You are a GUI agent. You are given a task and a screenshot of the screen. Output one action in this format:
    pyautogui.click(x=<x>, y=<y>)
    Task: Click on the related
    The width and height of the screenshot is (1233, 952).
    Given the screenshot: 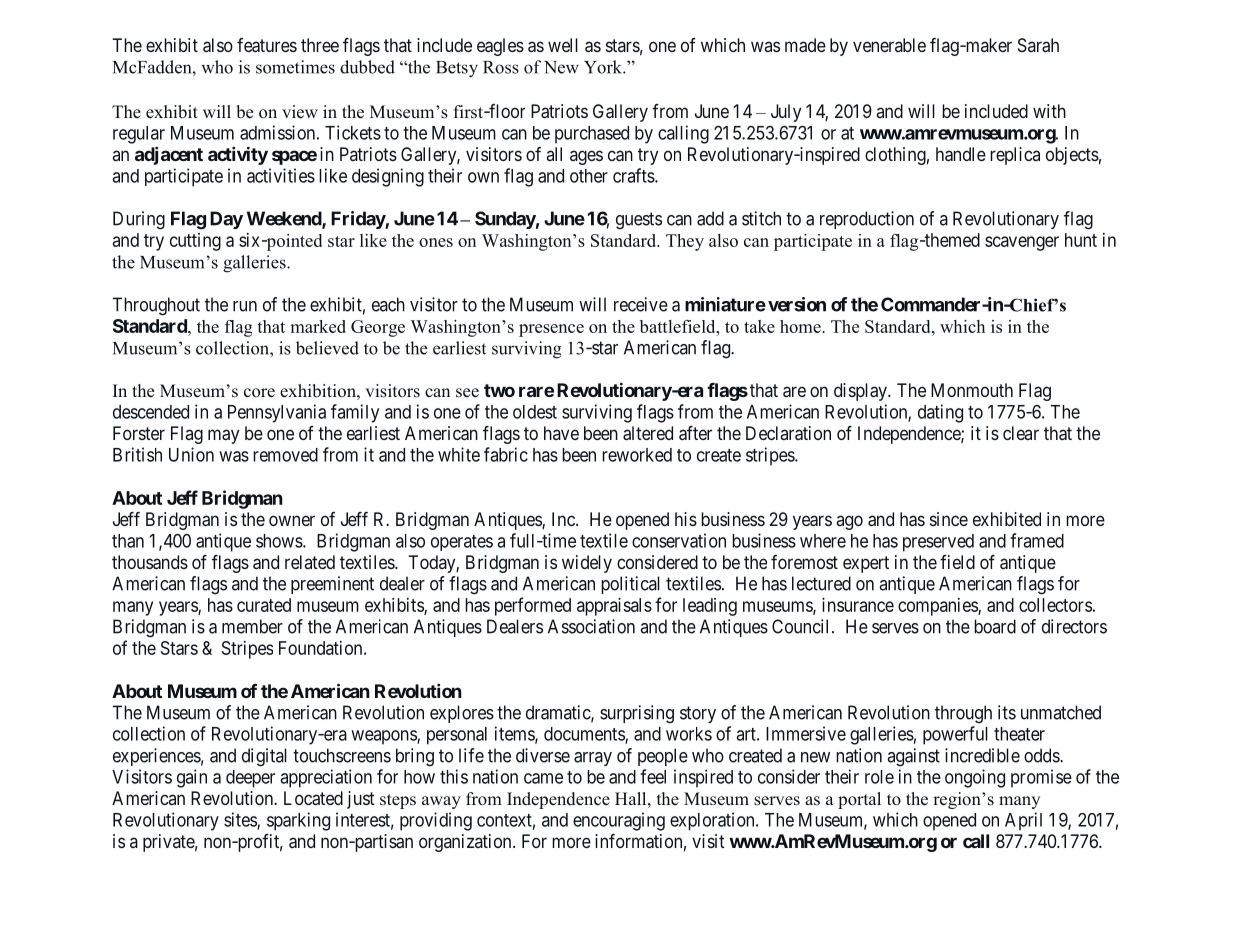 What is the action you would take?
    pyautogui.click(x=310, y=562)
